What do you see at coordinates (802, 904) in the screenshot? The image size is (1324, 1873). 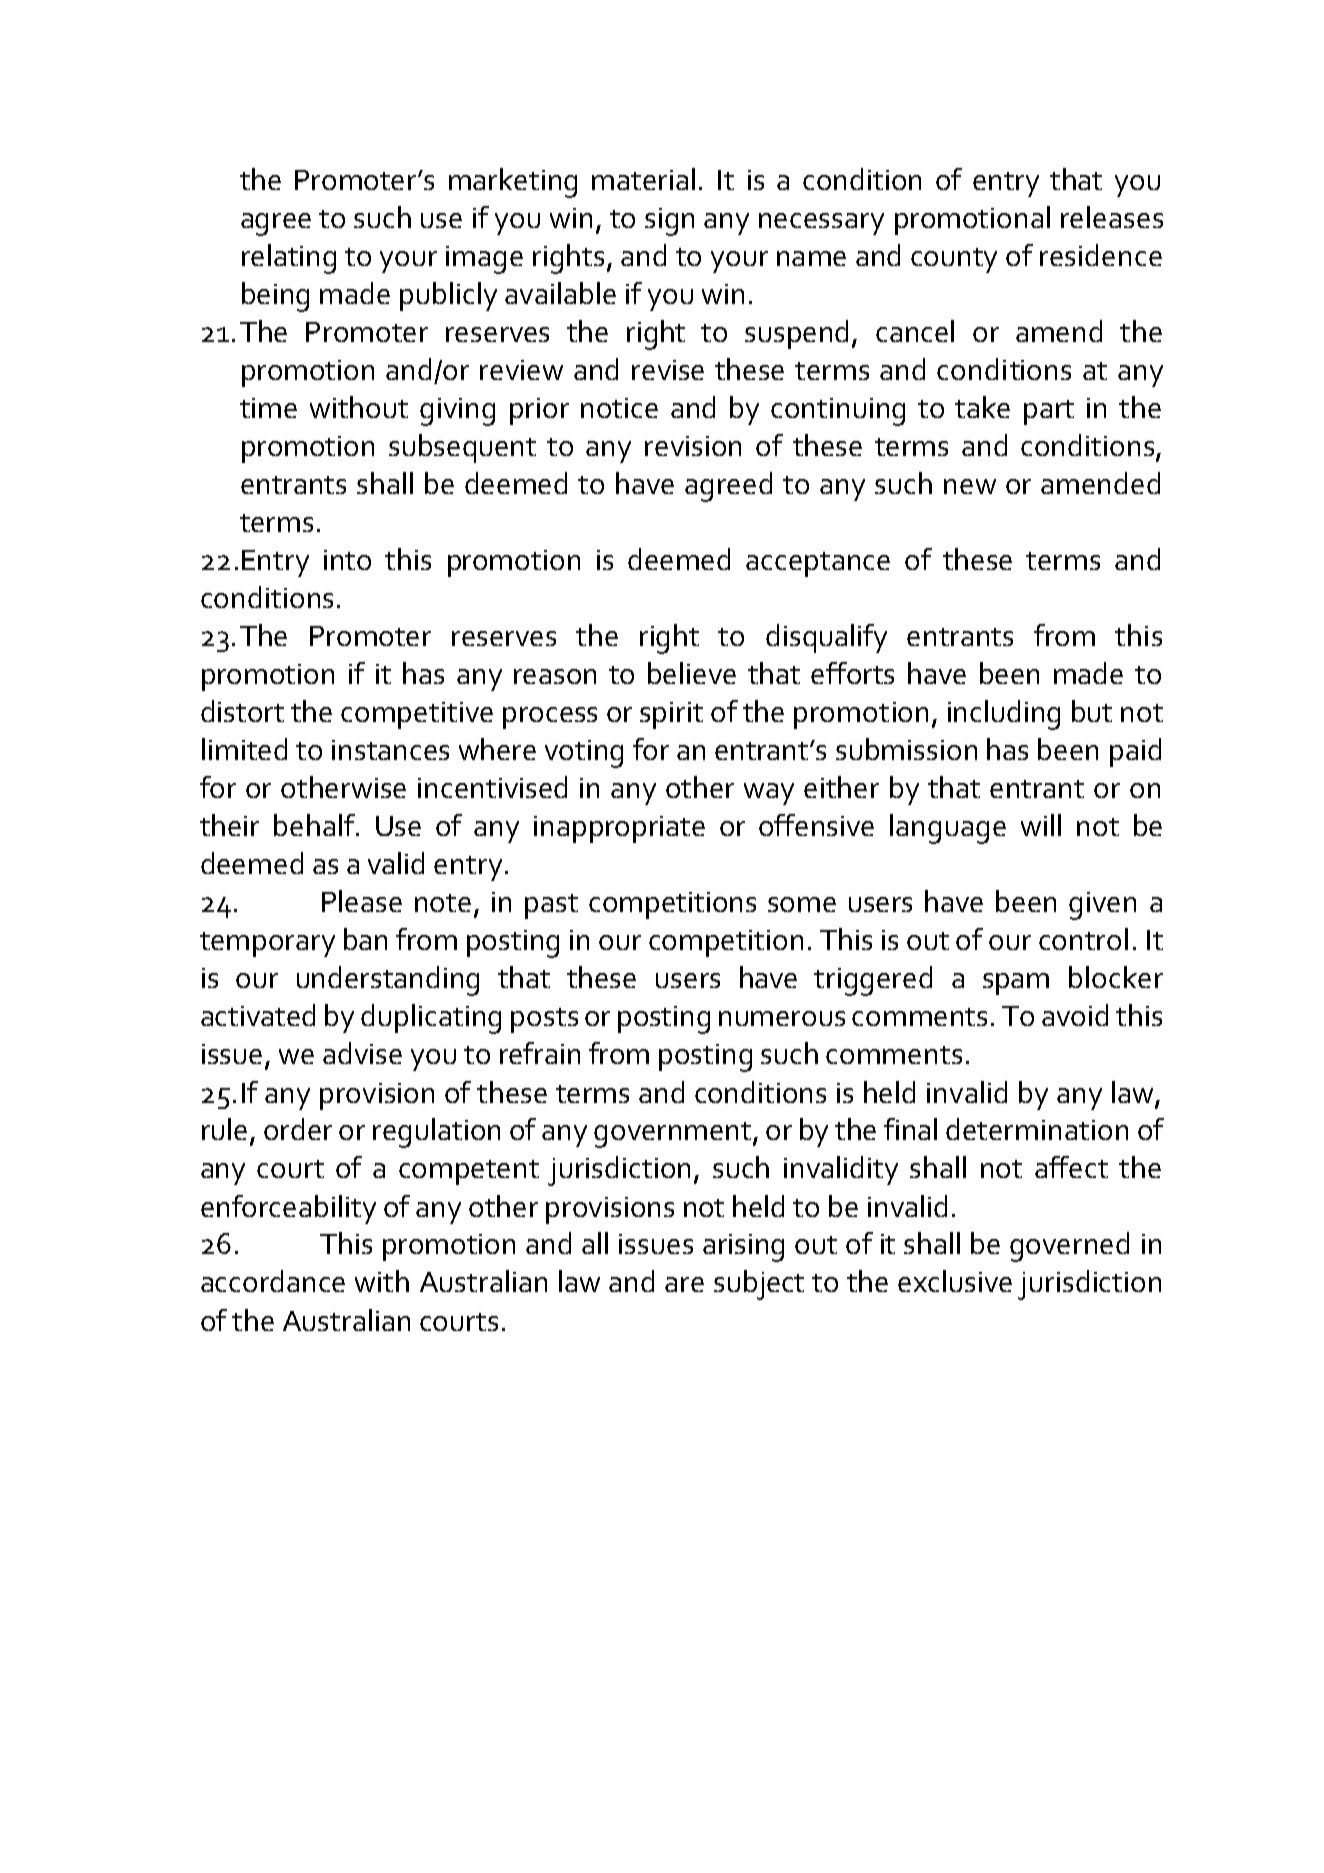 I see `some` at bounding box center [802, 904].
